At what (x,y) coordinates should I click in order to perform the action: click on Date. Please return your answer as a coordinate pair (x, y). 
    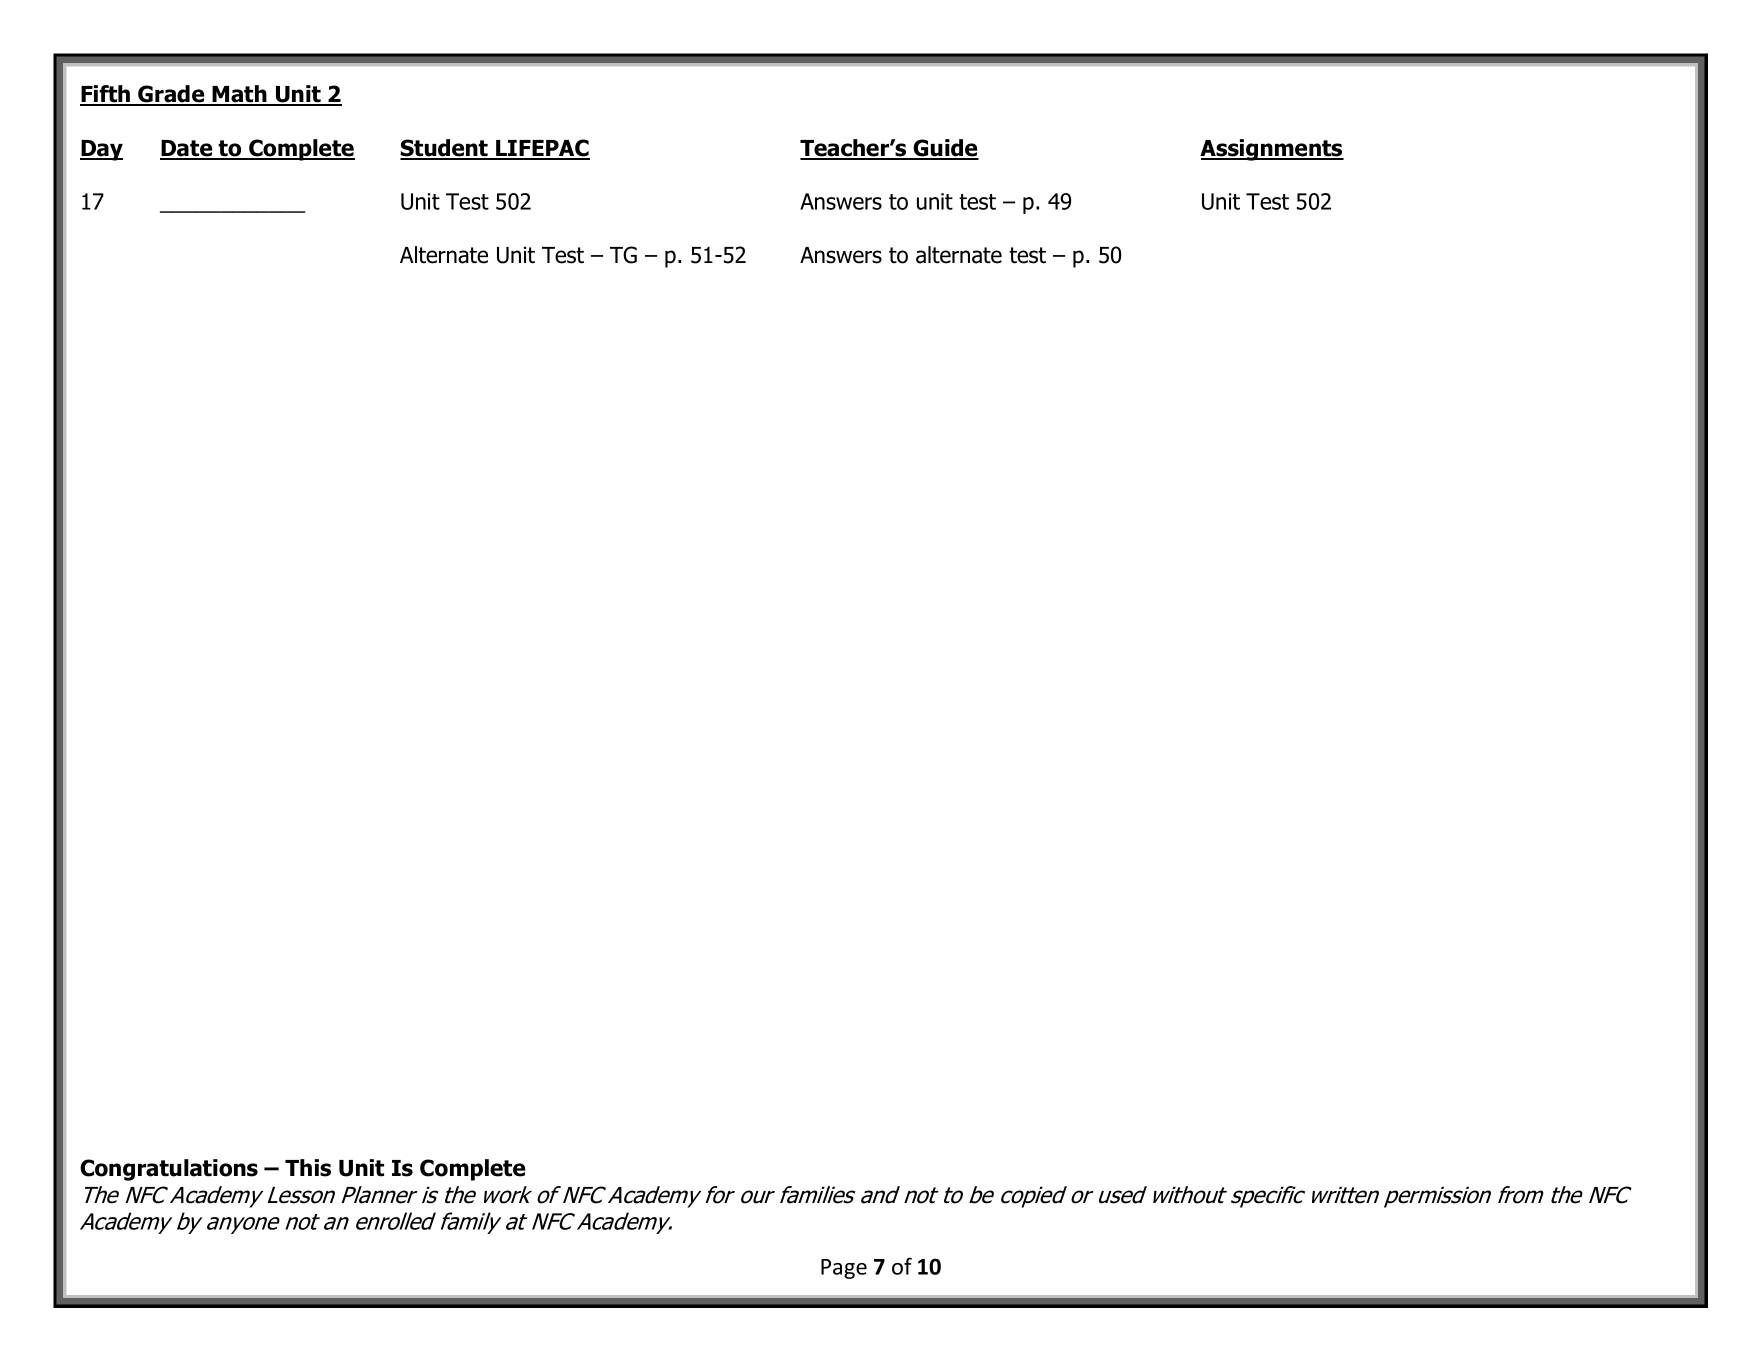
    Looking at the image, I should click on (187, 149).
